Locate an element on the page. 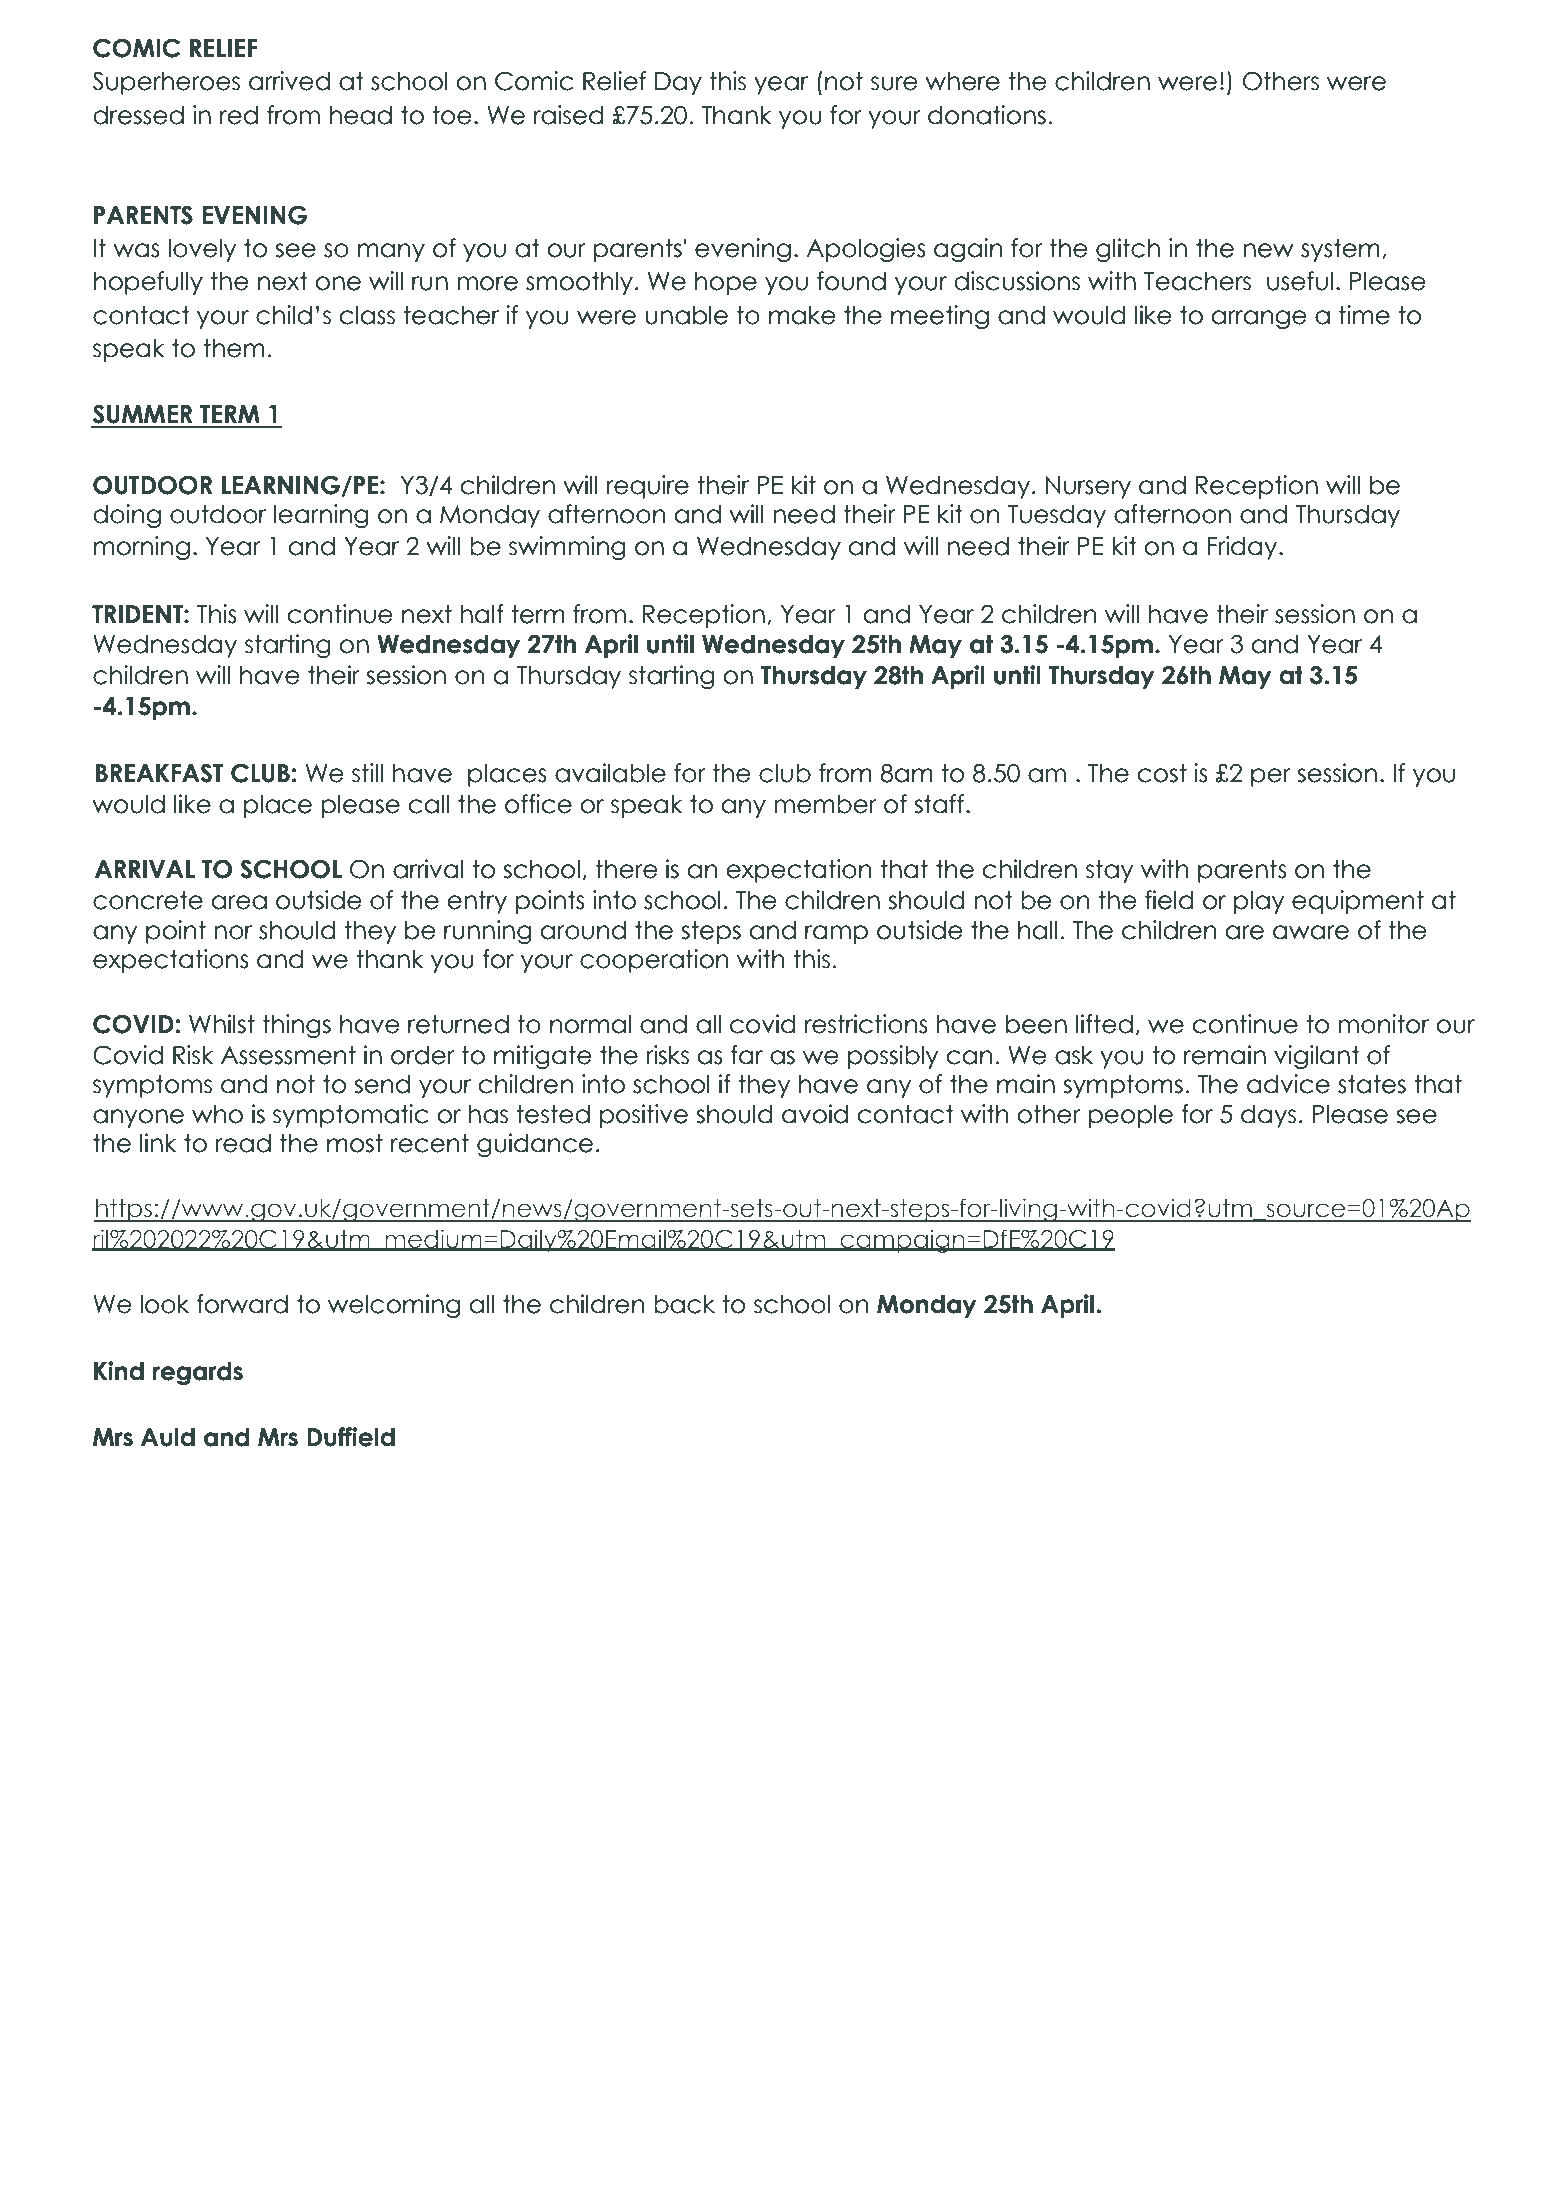 The width and height of the document is (1557, 2199). days is located at coordinates (1268, 1116).
